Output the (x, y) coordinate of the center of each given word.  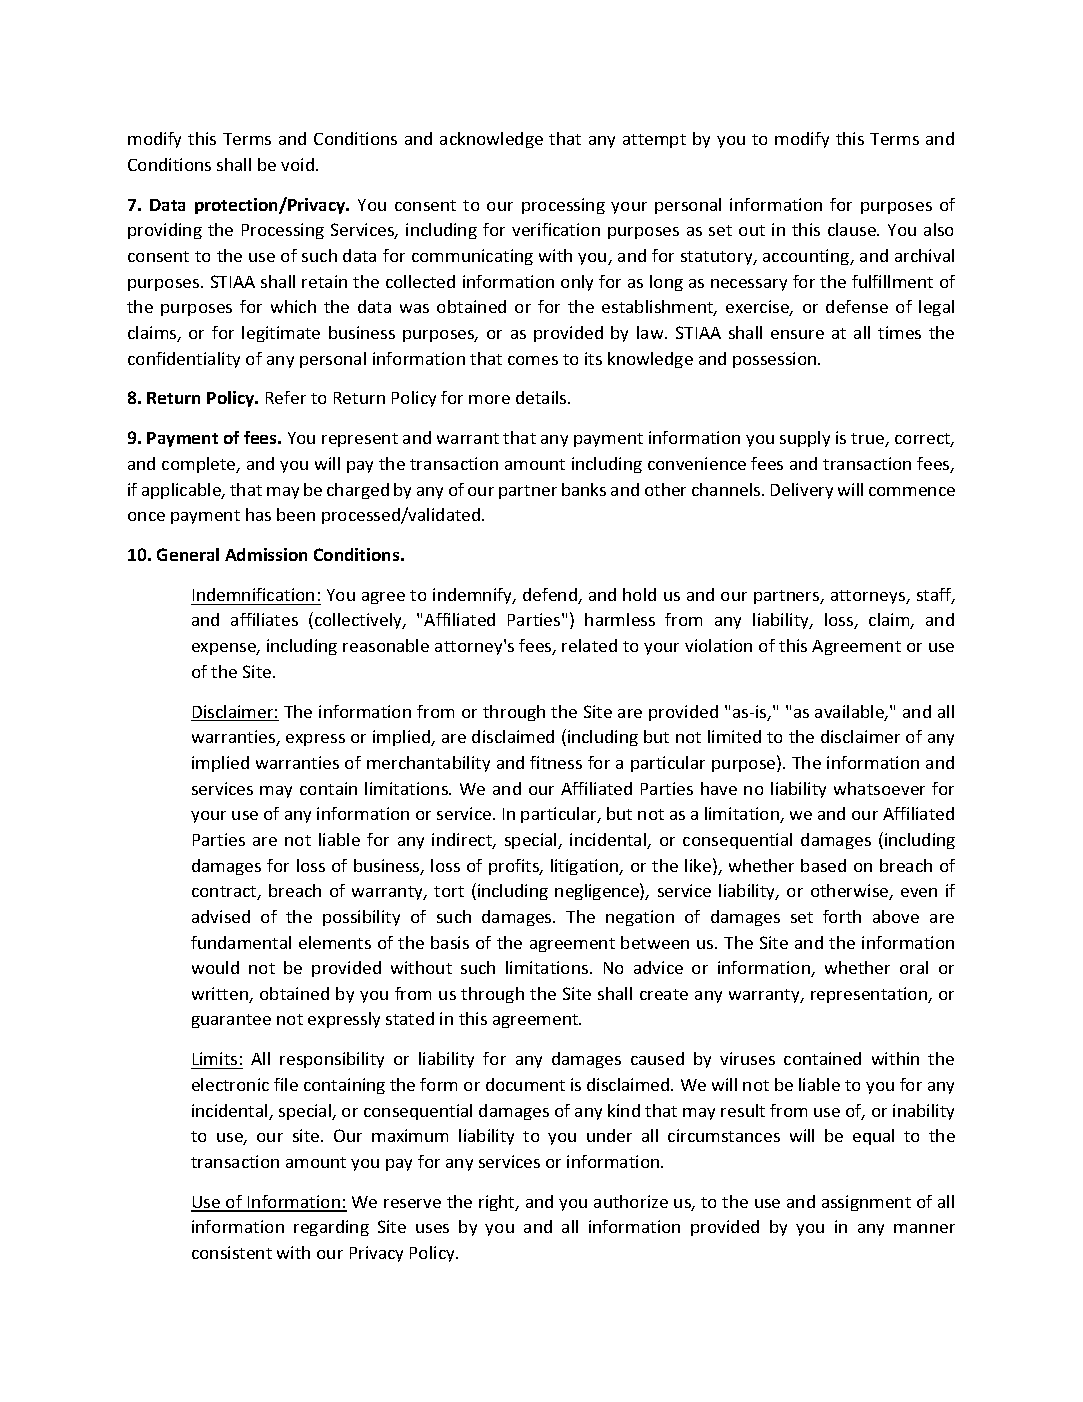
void (297, 164)
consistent (232, 1252)
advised (221, 916)
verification (556, 229)
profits (515, 867)
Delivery (802, 491)
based (823, 865)
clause (853, 229)
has (258, 514)
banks (584, 489)
